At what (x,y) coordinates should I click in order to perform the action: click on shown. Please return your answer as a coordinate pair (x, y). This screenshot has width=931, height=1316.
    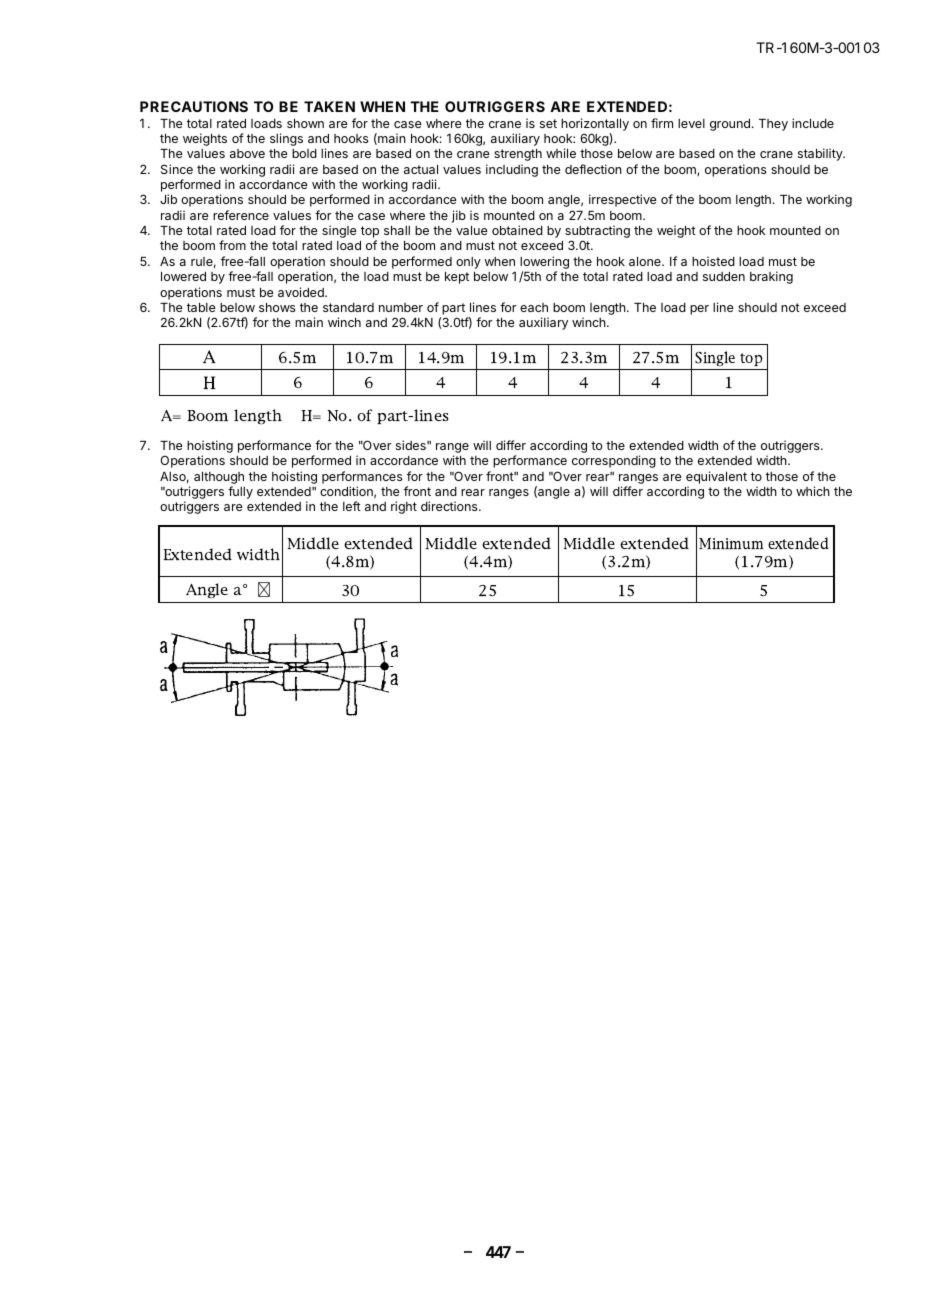
    Looking at the image, I should click on (305, 123).
